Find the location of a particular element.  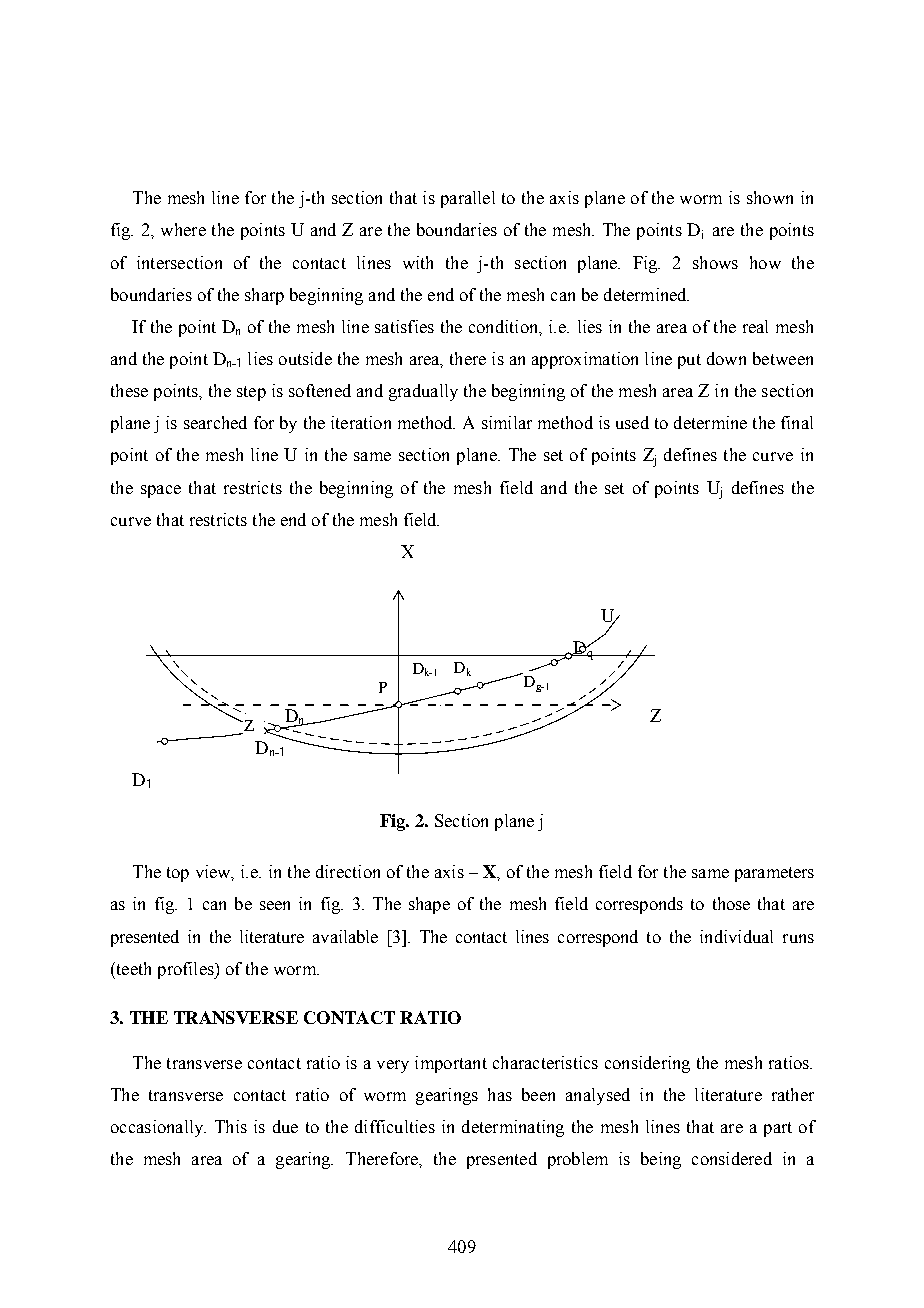

parallel is located at coordinates (468, 199).
